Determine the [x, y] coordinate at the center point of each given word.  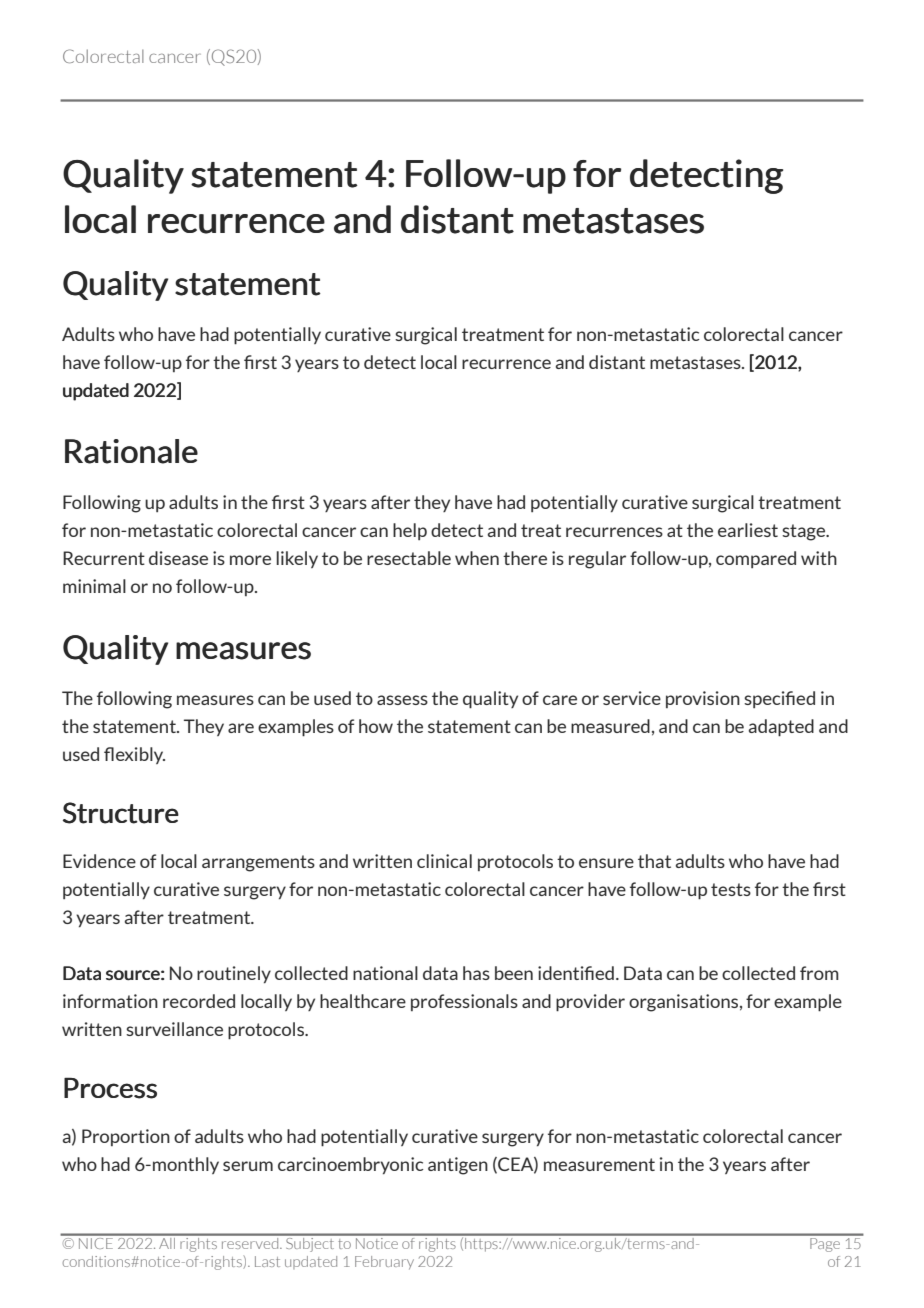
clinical [444, 861]
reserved [250, 1242]
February [384, 1263]
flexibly [134, 755]
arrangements [258, 863]
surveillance [174, 1029]
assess [402, 700]
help [410, 531]
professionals [464, 1002]
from [819, 973]
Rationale [131, 451]
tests [731, 889]
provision [703, 699]
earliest [748, 530]
